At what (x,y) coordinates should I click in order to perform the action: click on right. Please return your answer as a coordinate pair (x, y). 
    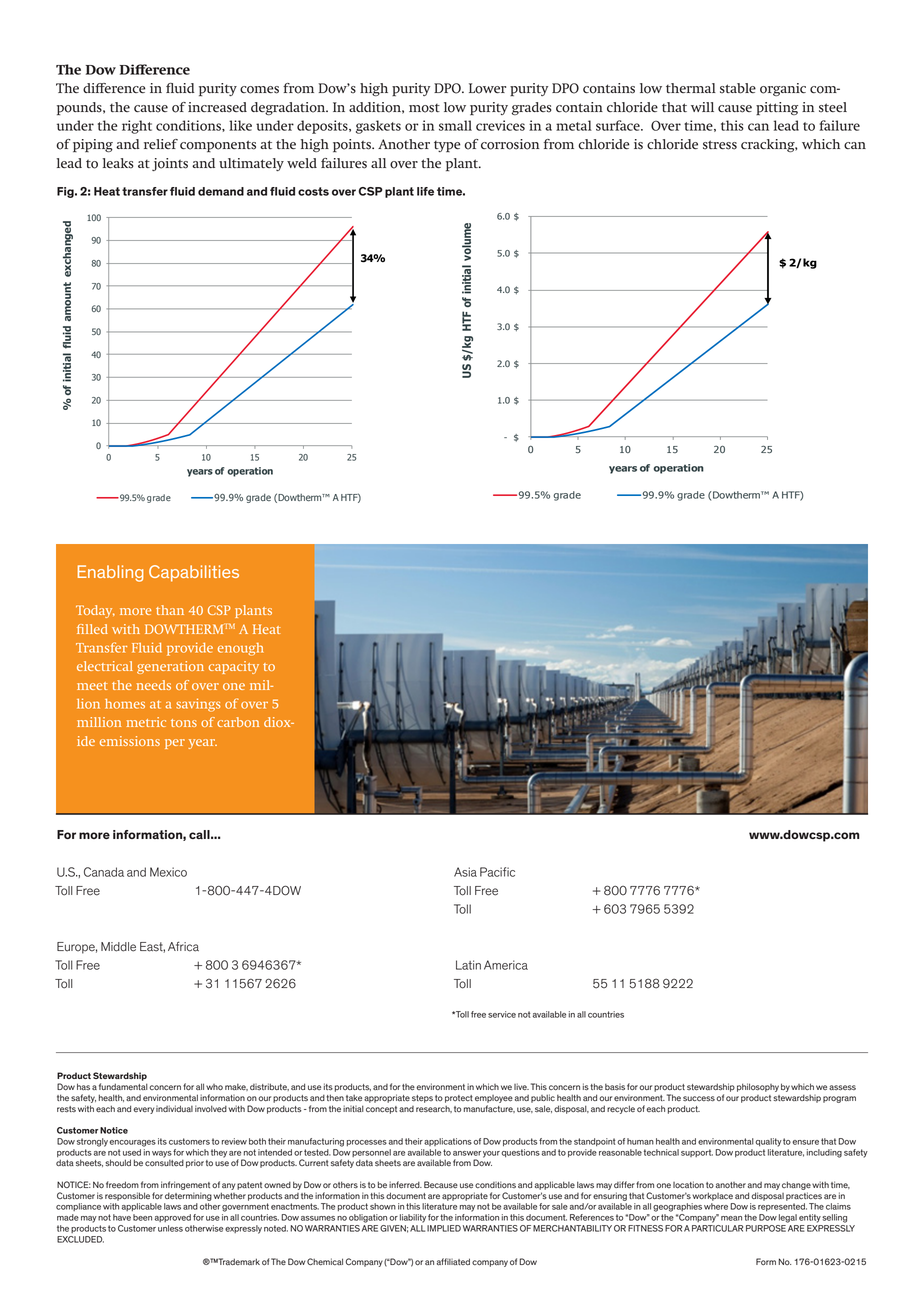
    Looking at the image, I should click on (137, 127).
